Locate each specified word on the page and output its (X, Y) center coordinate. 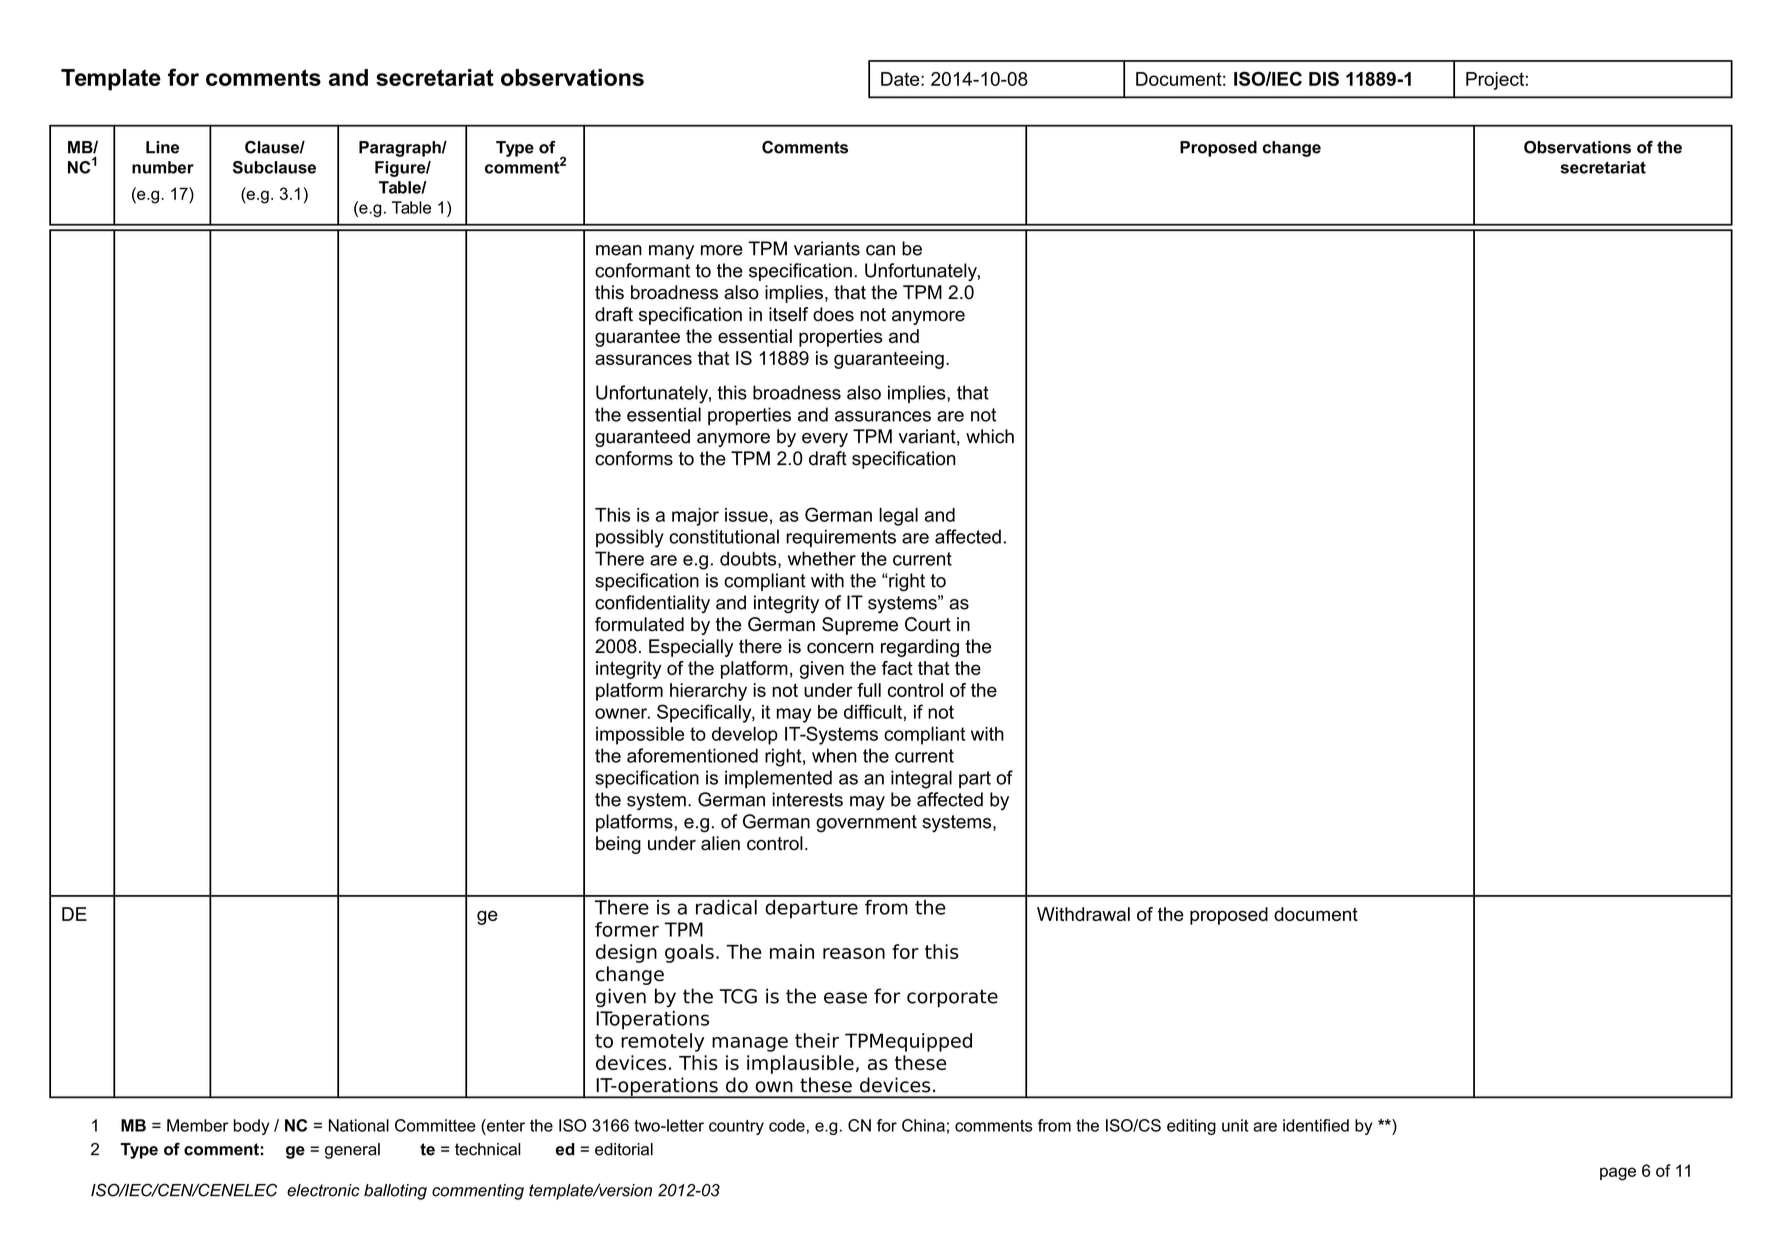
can (880, 250)
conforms (634, 458)
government (866, 824)
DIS (1324, 78)
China (923, 1125)
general (352, 1151)
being (618, 845)
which (990, 436)
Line (162, 147)
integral (921, 779)
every (825, 440)
